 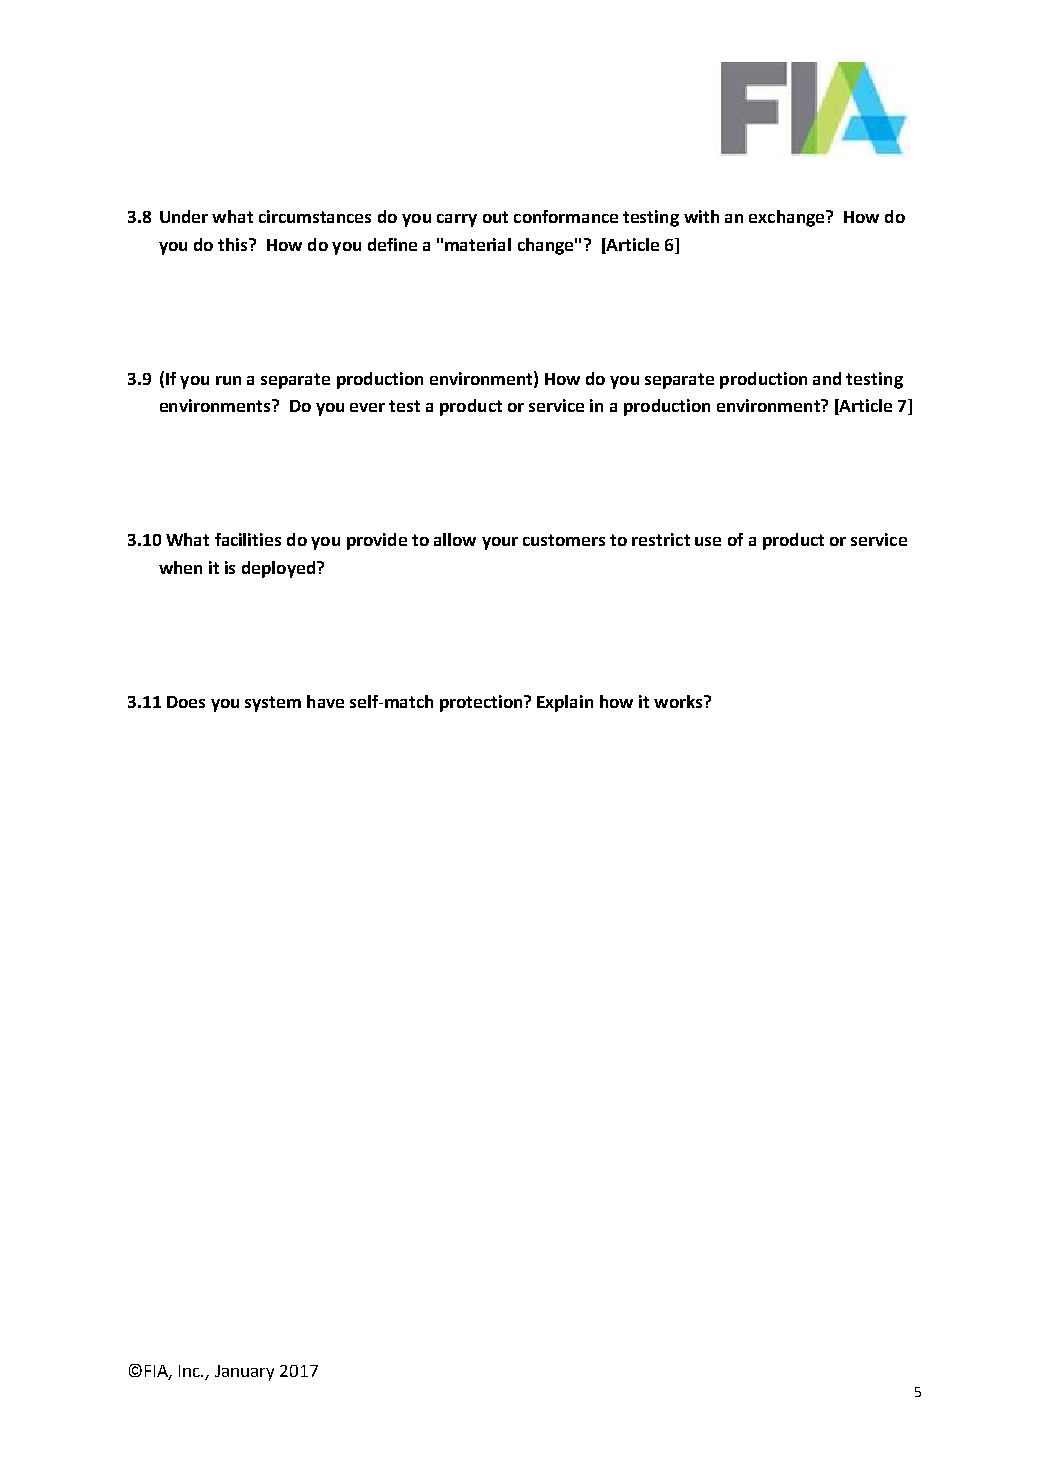 What do you see at coordinates (191, 1371) in the screenshot?
I see `Inc` at bounding box center [191, 1371].
